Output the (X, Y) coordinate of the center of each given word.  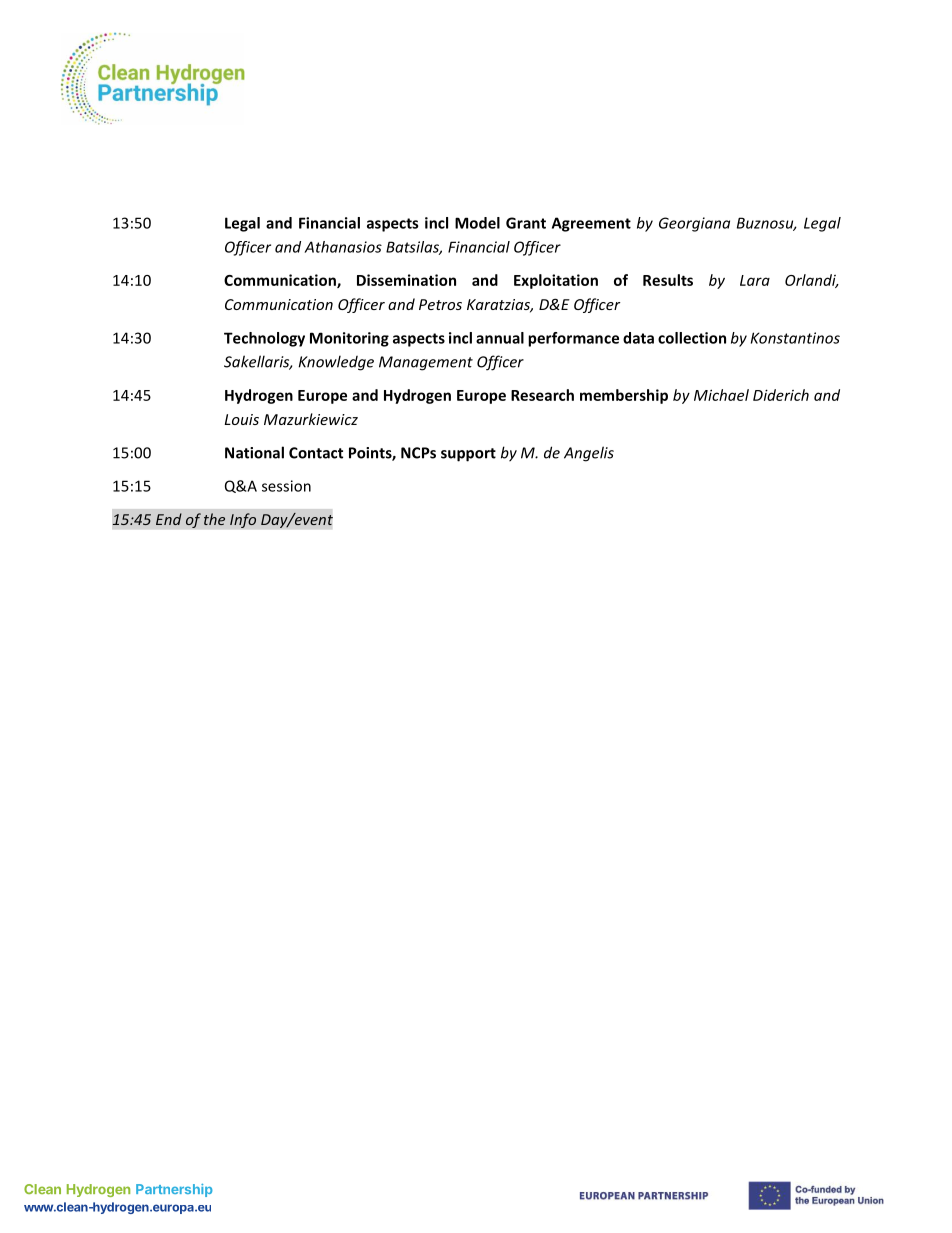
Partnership (174, 1190)
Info (243, 520)
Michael (721, 395)
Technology (264, 339)
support (468, 455)
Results (668, 280)
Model (477, 223)
